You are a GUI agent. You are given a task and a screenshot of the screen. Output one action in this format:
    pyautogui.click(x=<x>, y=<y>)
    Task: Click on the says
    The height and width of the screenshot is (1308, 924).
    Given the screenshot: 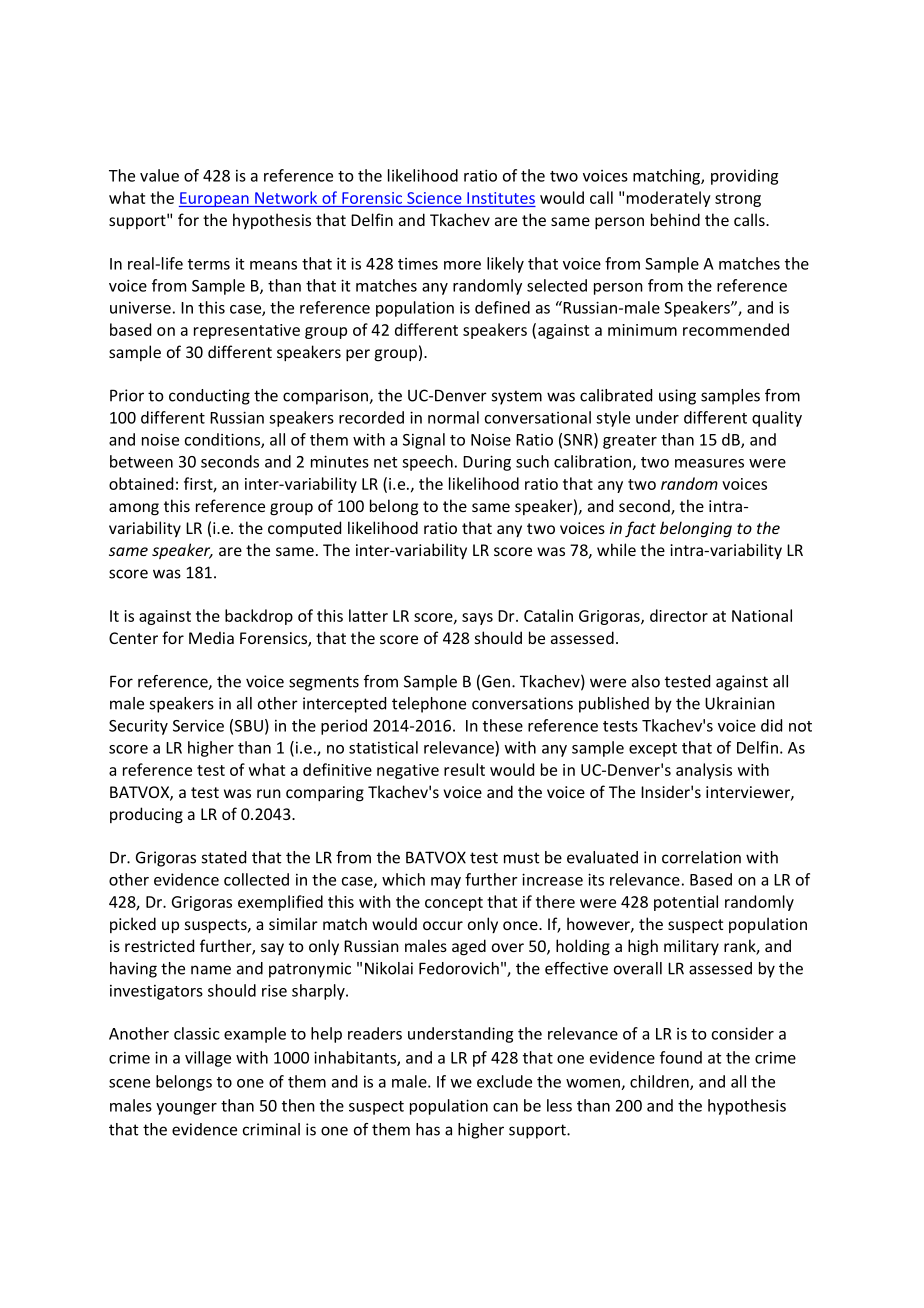 What is the action you would take?
    pyautogui.click(x=477, y=619)
